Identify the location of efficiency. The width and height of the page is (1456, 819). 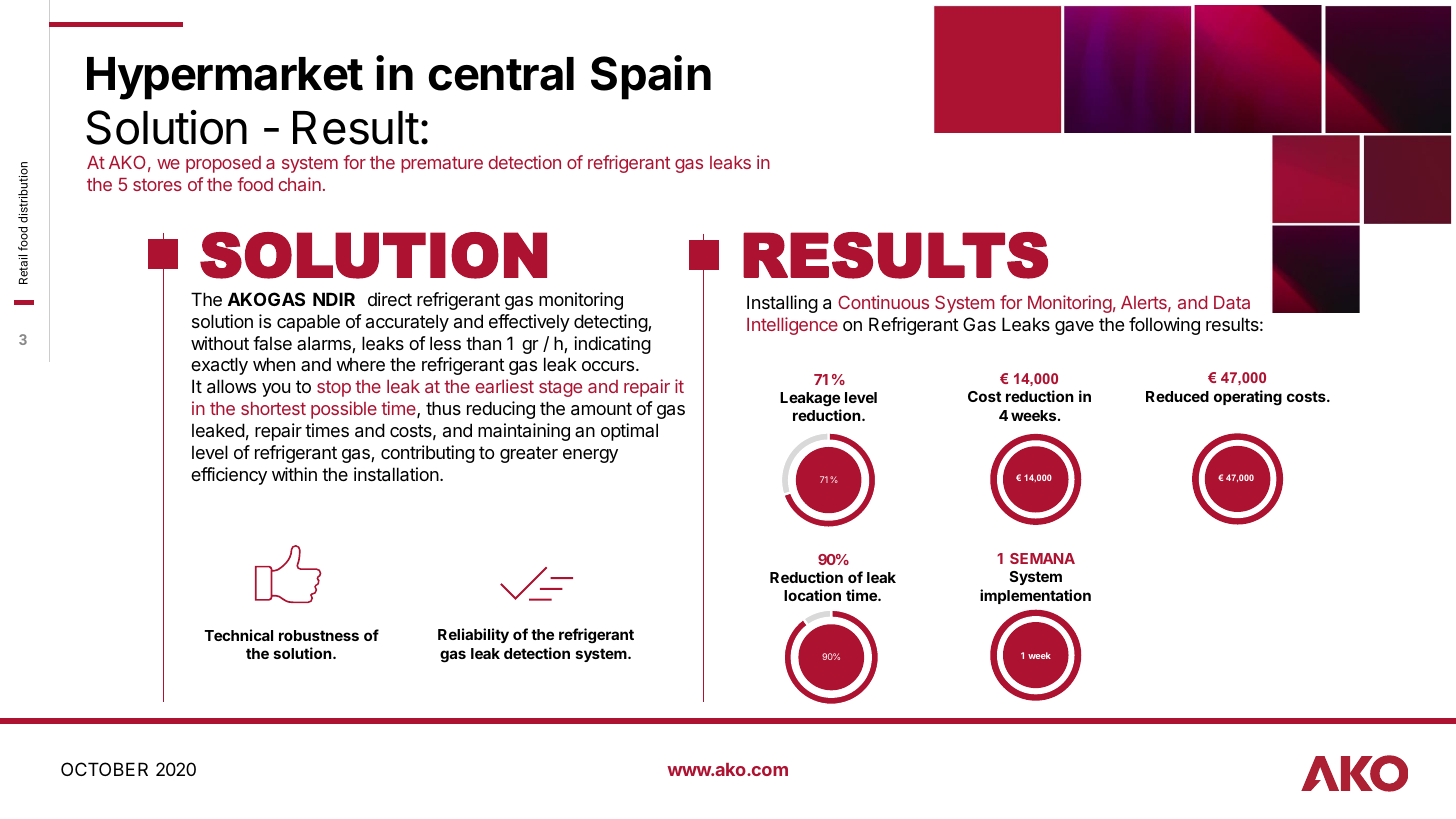
(229, 476).
